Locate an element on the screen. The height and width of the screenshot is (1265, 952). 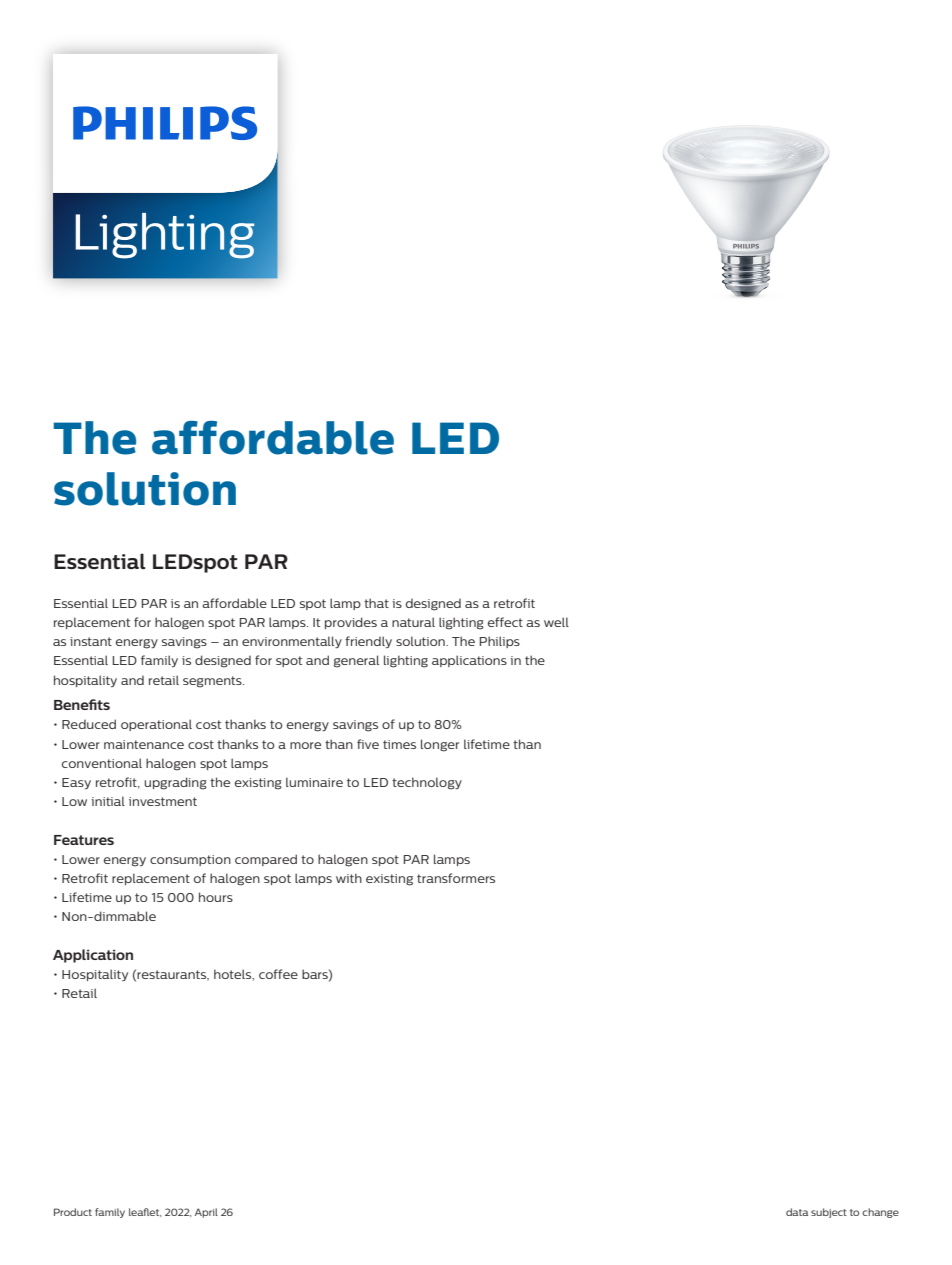
hours is located at coordinates (216, 897).
